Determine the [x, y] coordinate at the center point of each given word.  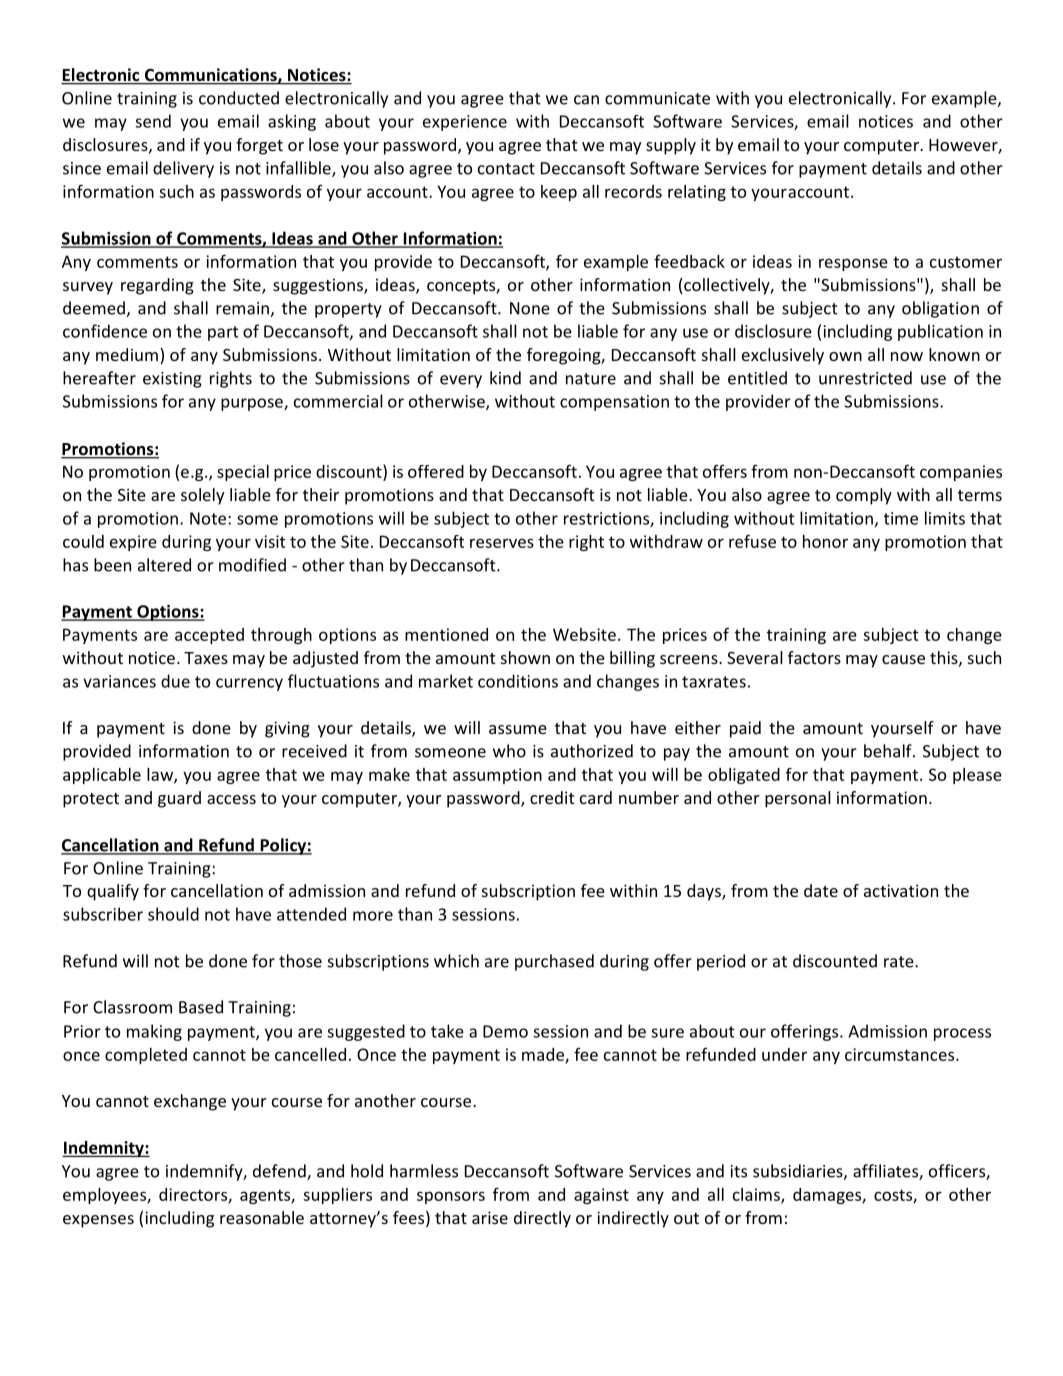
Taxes [206, 658]
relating [697, 193]
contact [506, 169]
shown [525, 657]
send [153, 121]
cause [903, 659]
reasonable [262, 1217]
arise [490, 1217]
